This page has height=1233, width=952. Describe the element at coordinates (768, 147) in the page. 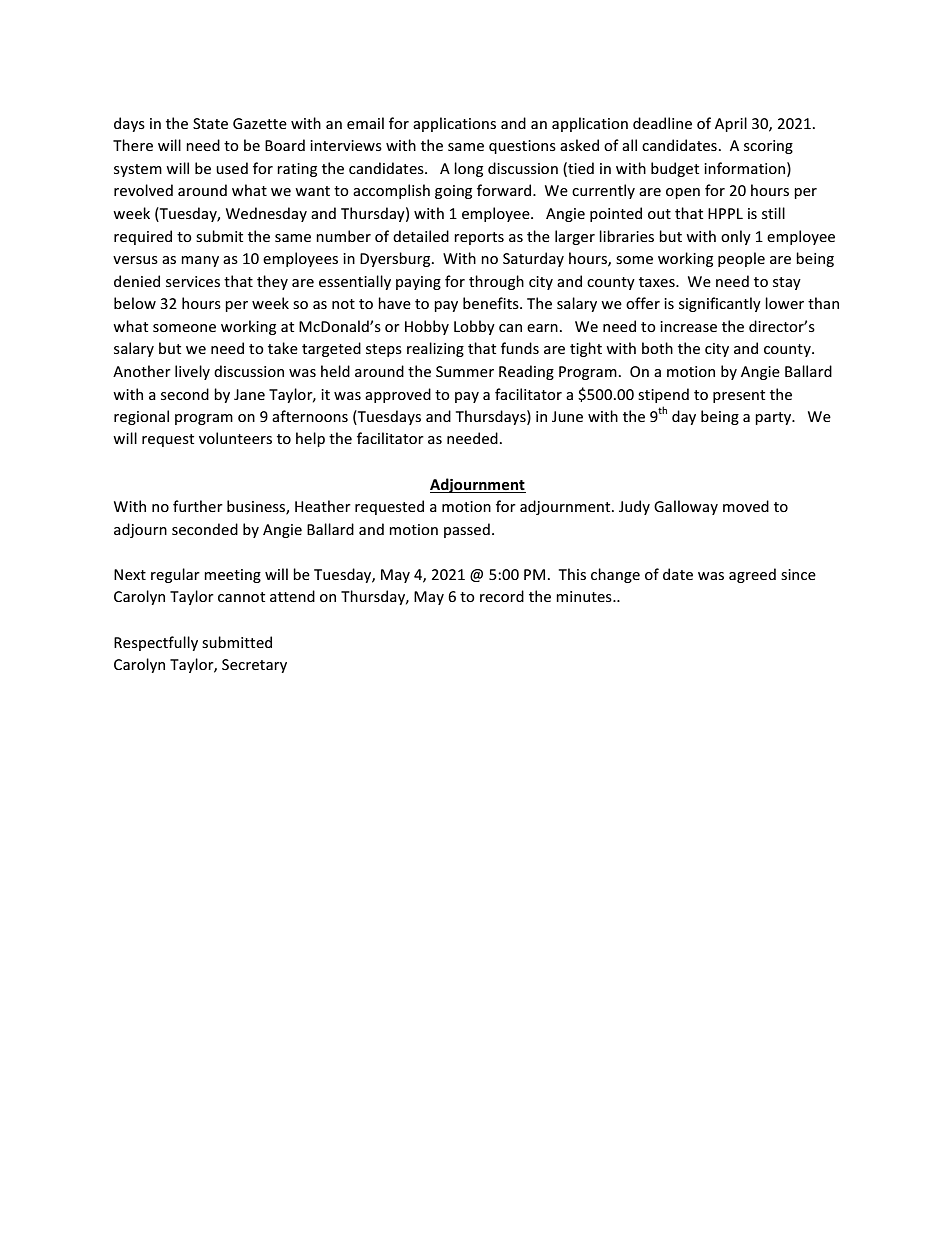

I see `scoring` at that location.
